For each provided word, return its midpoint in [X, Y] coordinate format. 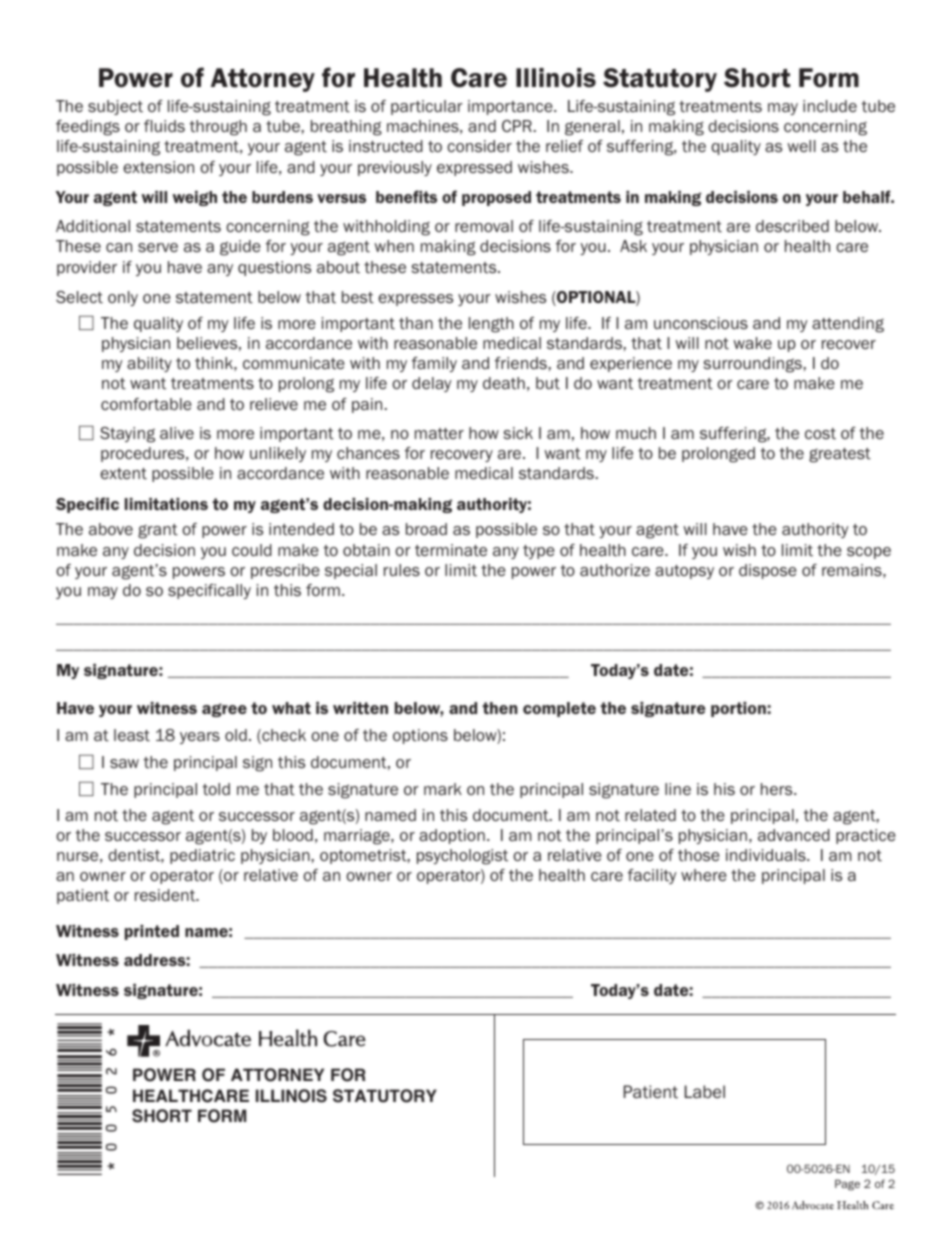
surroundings [754, 365]
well [801, 146]
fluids [164, 126]
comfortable [146, 404]
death [504, 383]
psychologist [462, 857]
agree [224, 710]
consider [479, 146]
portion [738, 709]
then [500, 708]
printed [152, 932]
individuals [767, 855]
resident [166, 895]
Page [847, 1185]
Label [705, 1091]
